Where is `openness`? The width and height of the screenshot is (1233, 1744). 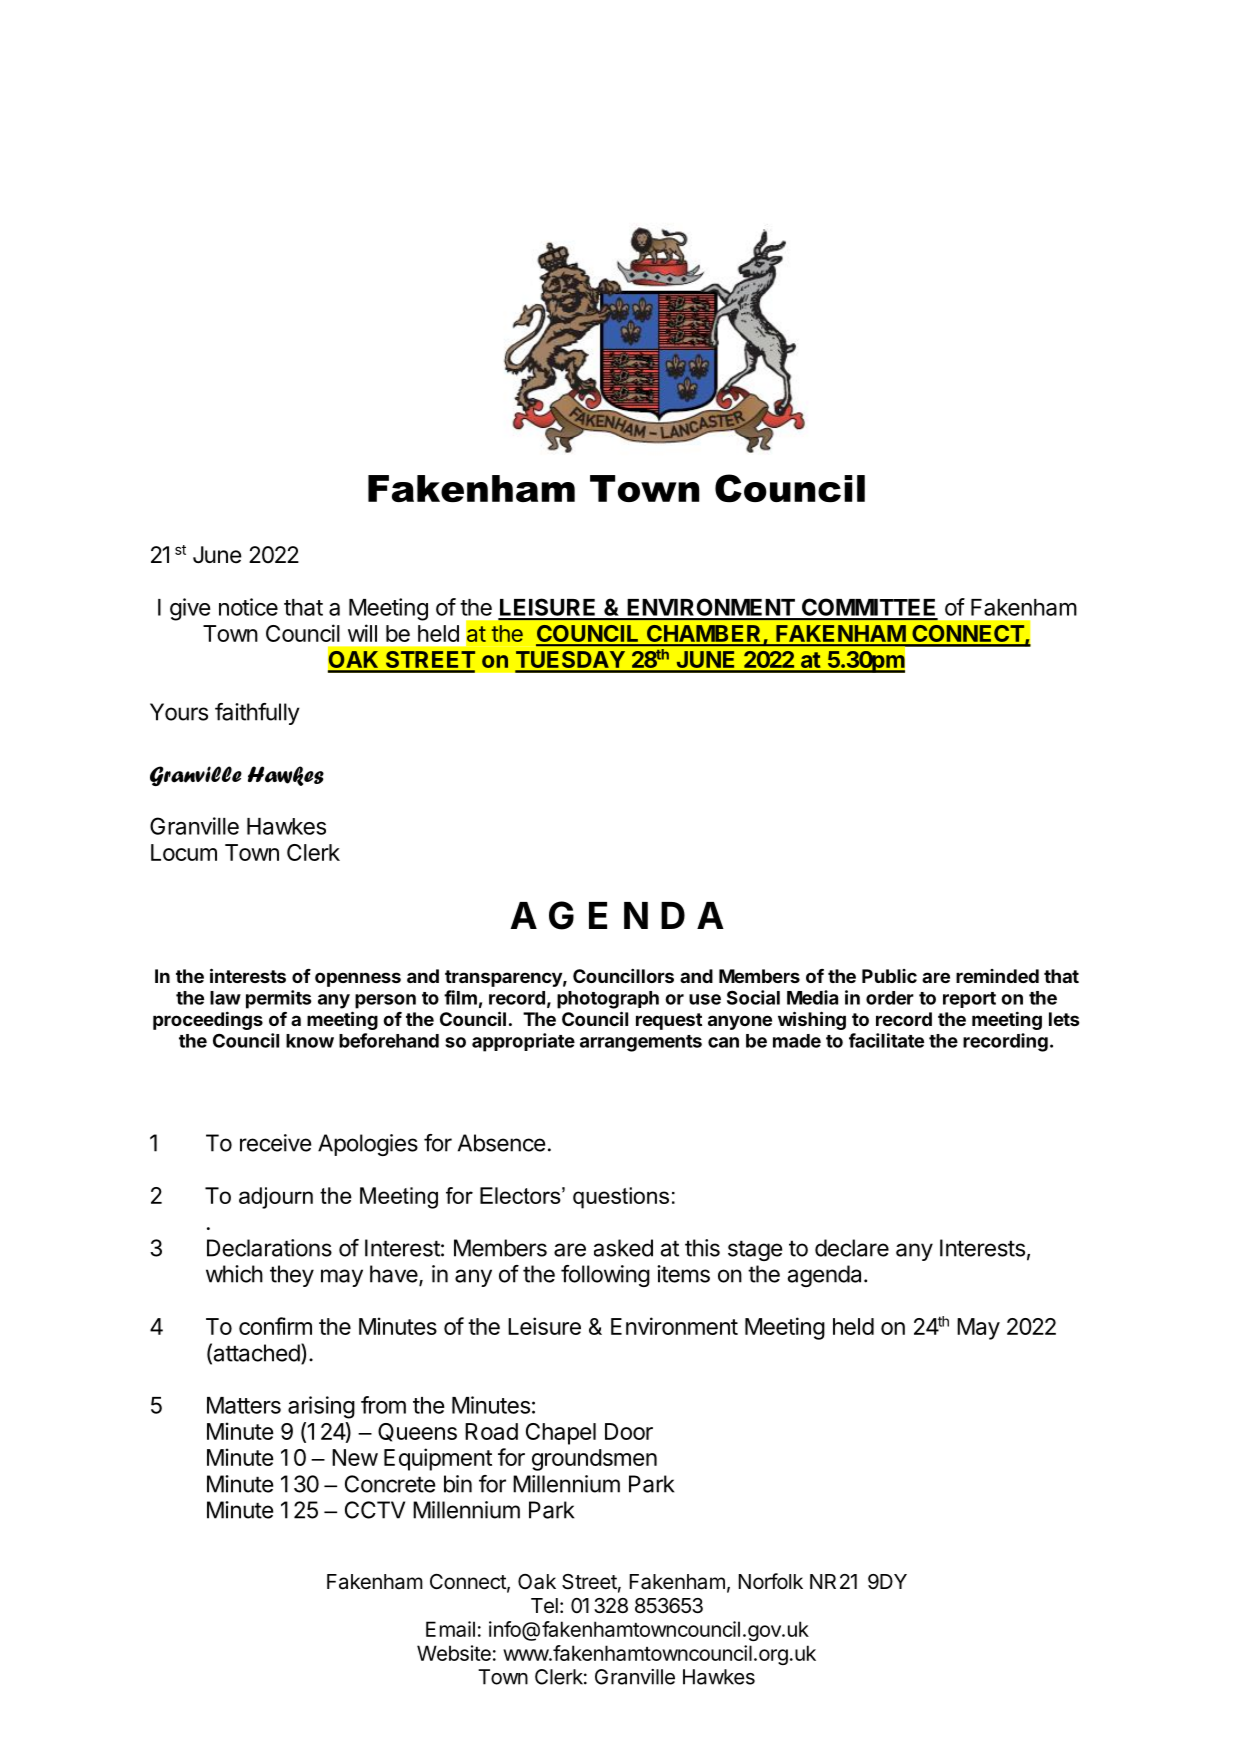 openness is located at coordinates (358, 979).
